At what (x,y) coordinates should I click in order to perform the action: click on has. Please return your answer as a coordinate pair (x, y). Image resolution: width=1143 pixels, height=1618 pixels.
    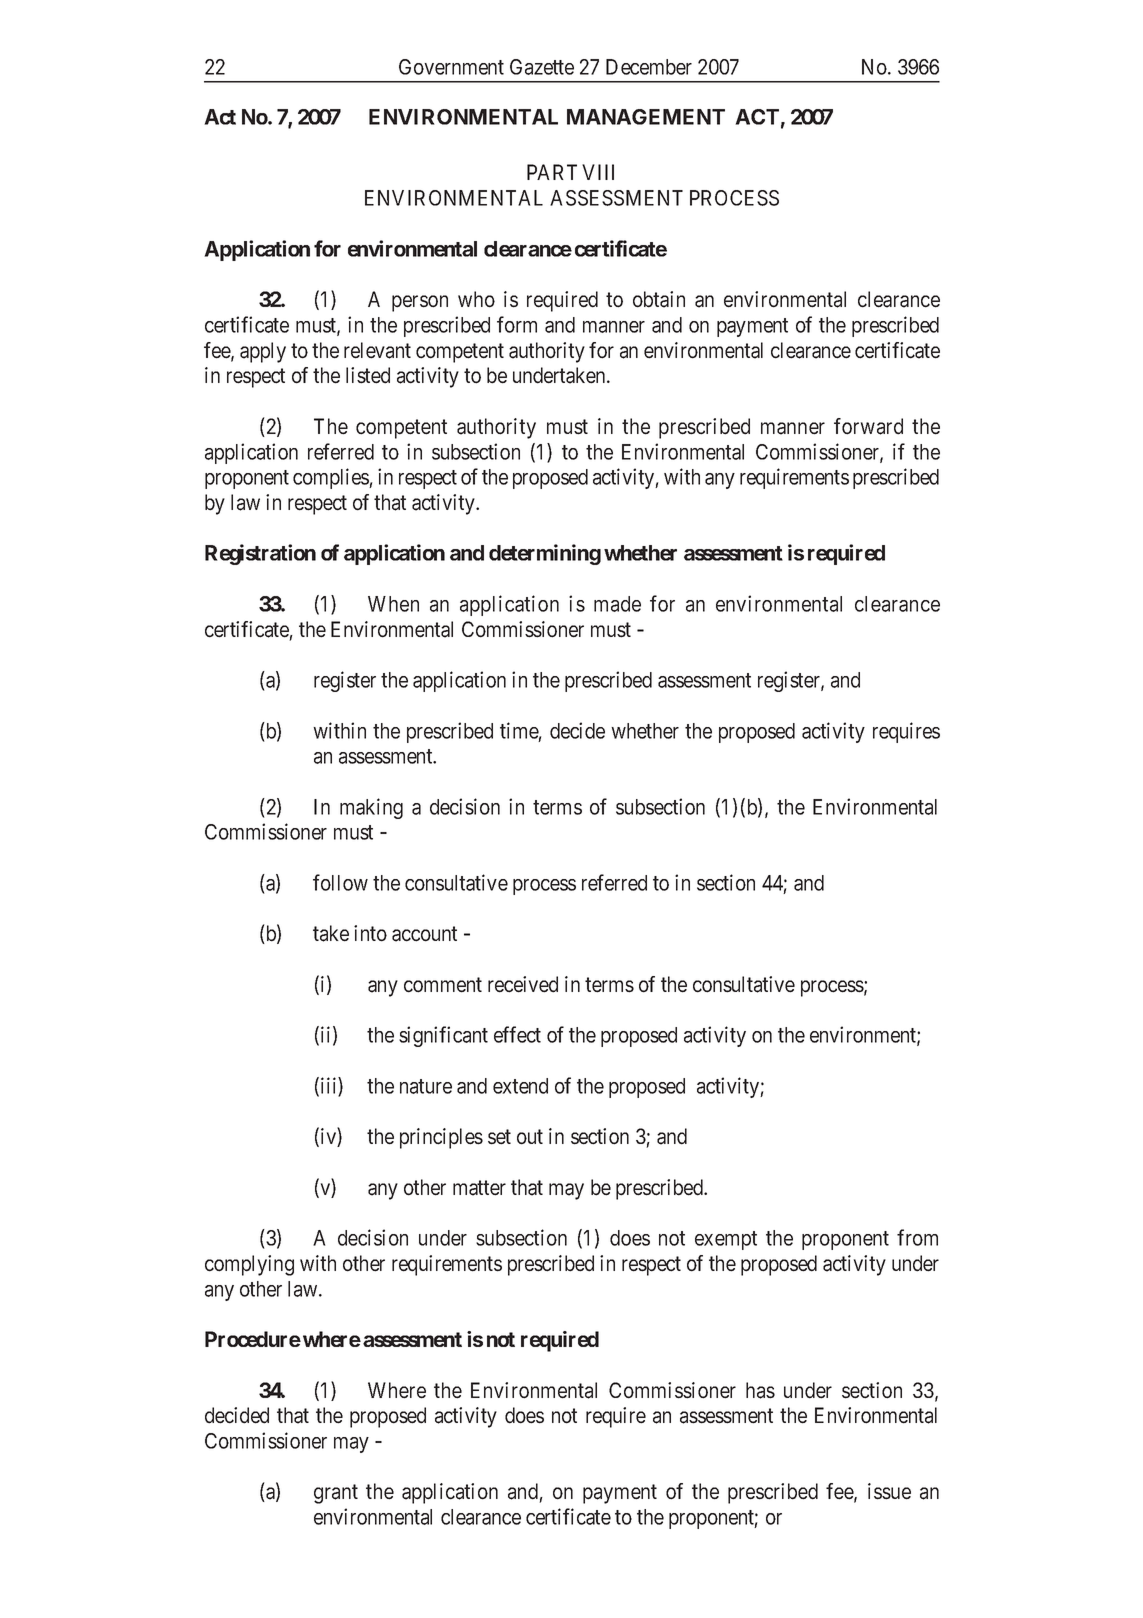
    Looking at the image, I should click on (760, 1390).
